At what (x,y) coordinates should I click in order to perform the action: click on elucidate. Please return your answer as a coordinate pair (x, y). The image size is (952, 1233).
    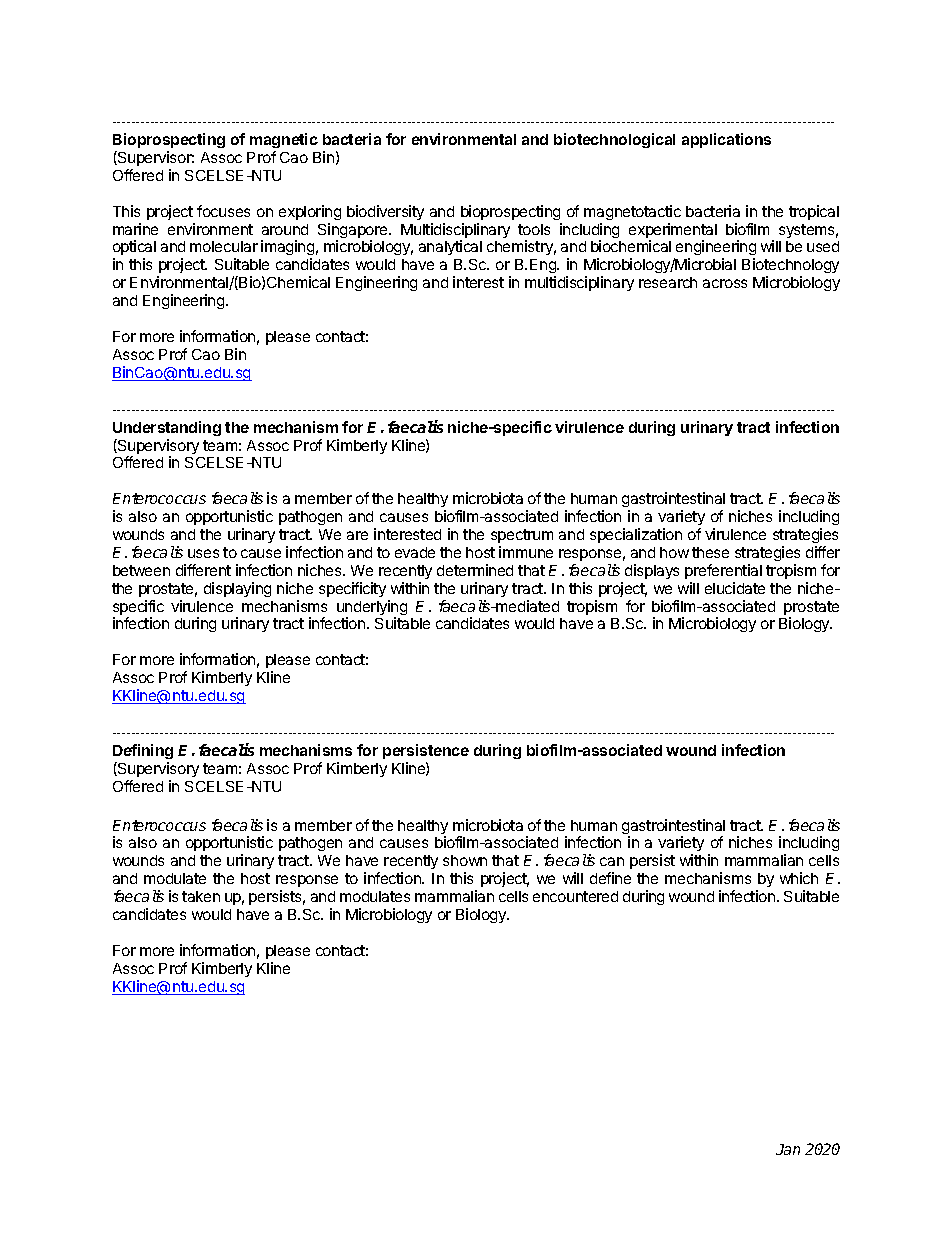
    Looking at the image, I should click on (735, 588).
